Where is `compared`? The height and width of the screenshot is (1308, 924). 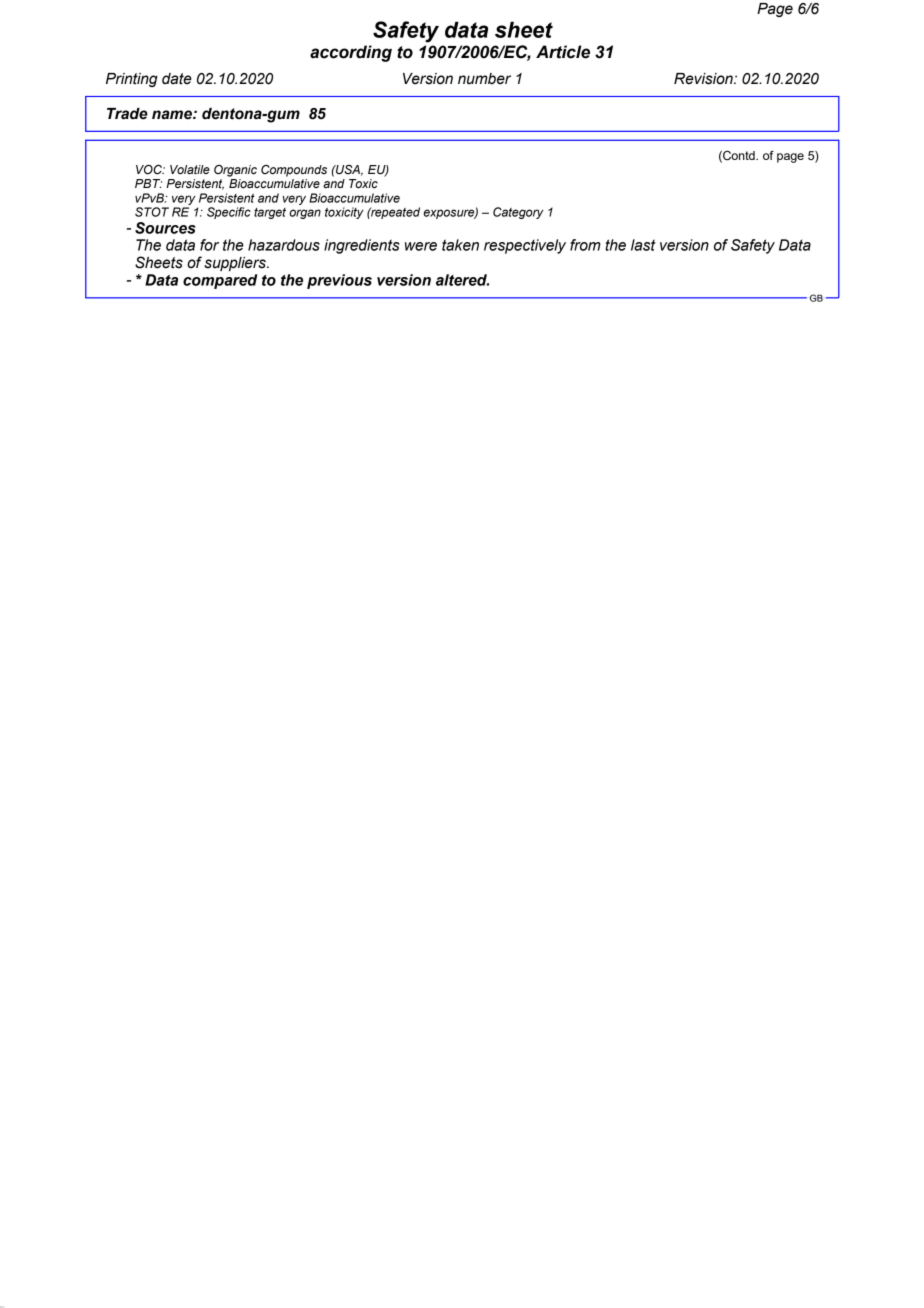
compared is located at coordinates (220, 281).
